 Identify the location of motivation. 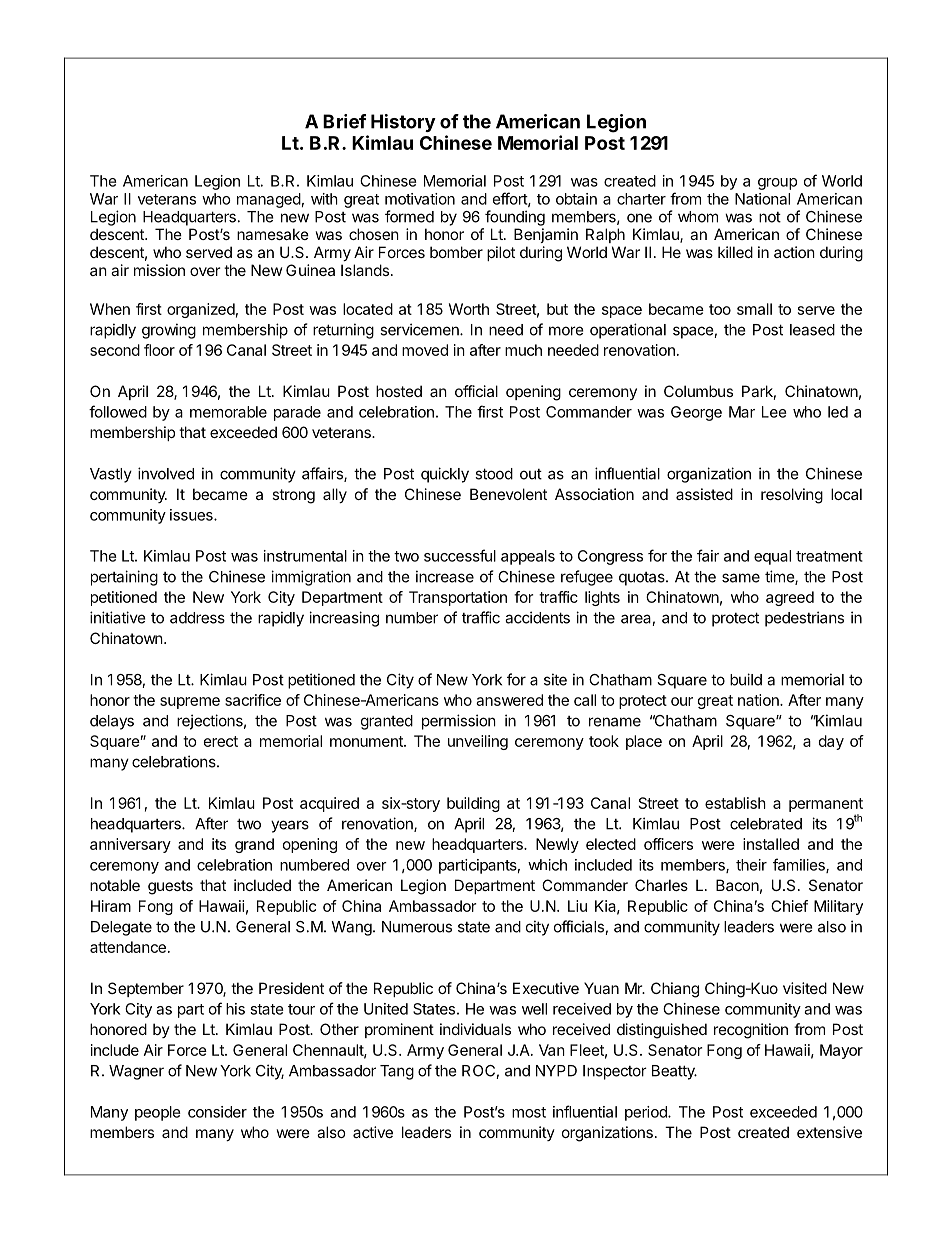
(420, 199).
